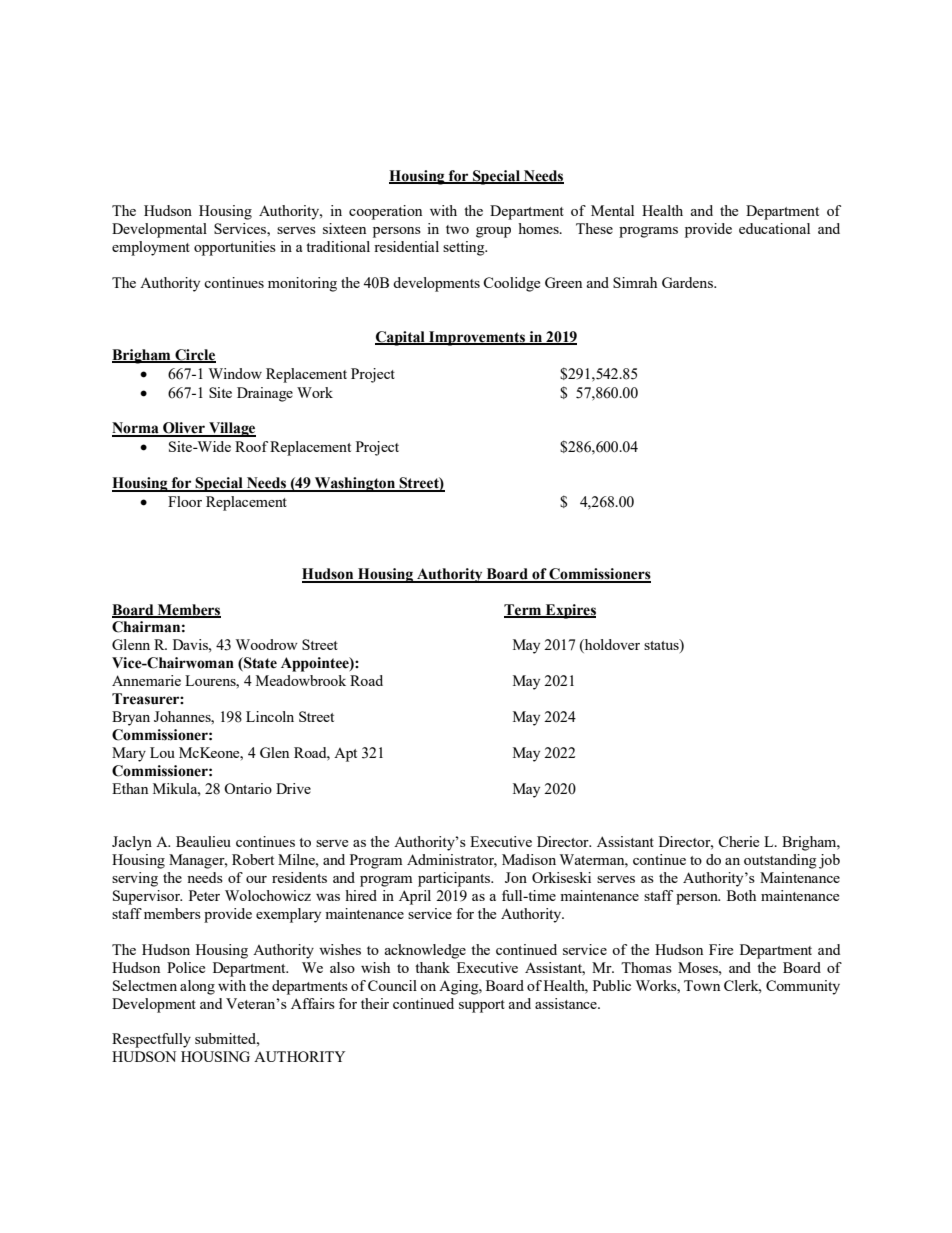  I want to click on opportunities, so click(235, 248).
